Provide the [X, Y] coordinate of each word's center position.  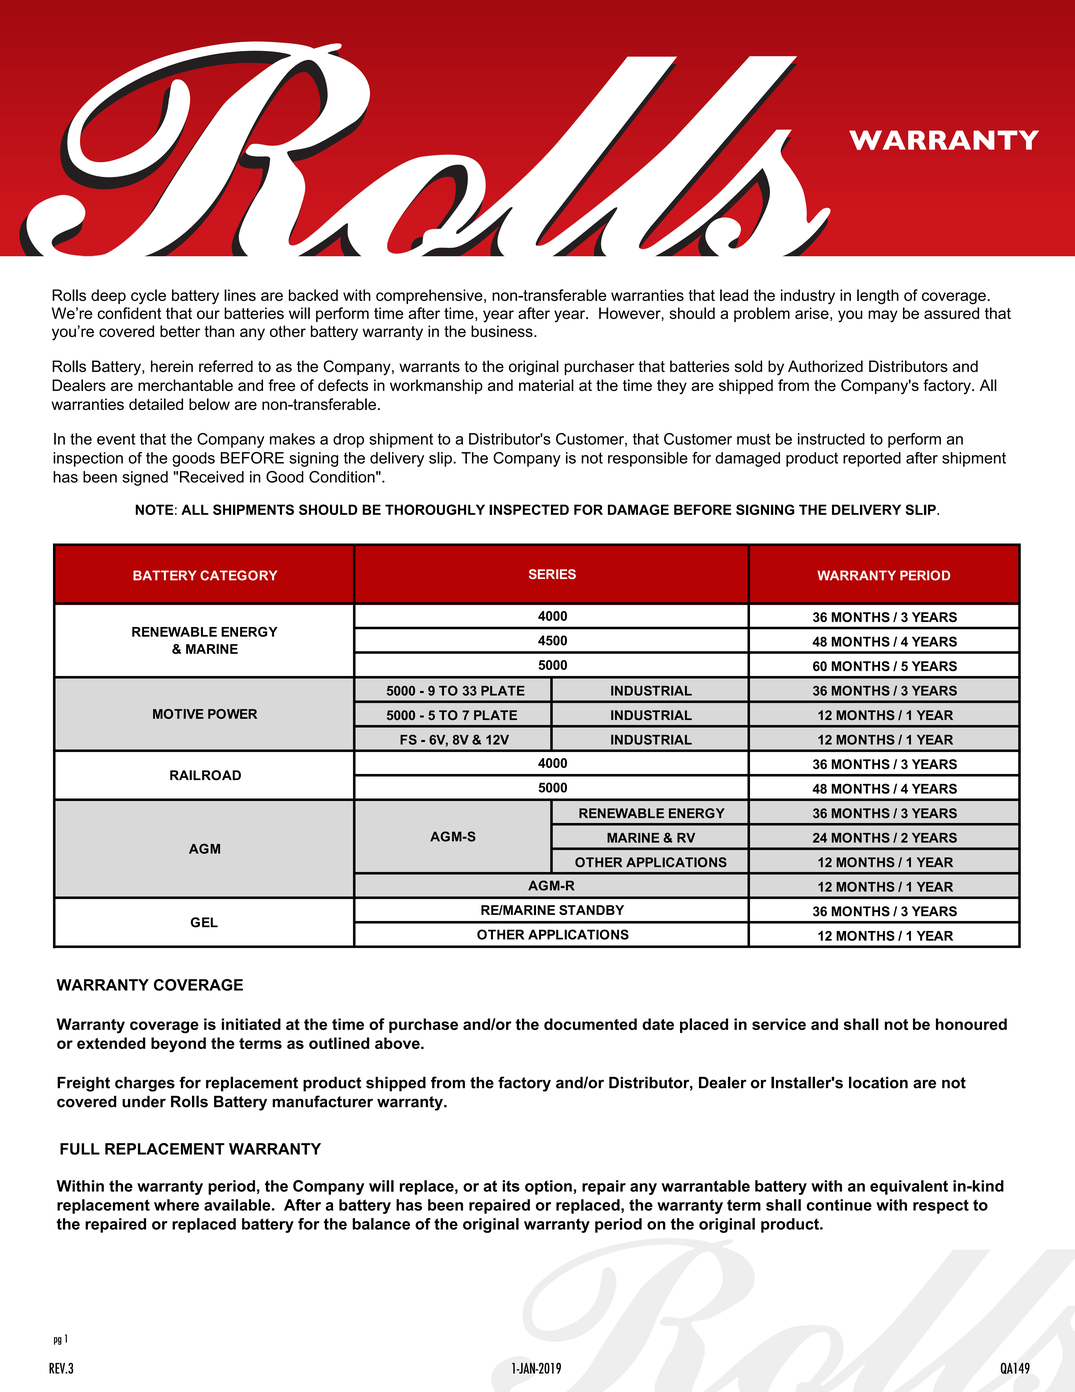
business [503, 331]
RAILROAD [205, 775]
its [511, 1186]
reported [872, 459]
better [180, 331]
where [176, 1205]
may [883, 316]
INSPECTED [529, 509]
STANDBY [591, 910]
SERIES [552, 574]
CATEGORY [238, 575]
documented [590, 1024]
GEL [204, 922]
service [779, 1024]
